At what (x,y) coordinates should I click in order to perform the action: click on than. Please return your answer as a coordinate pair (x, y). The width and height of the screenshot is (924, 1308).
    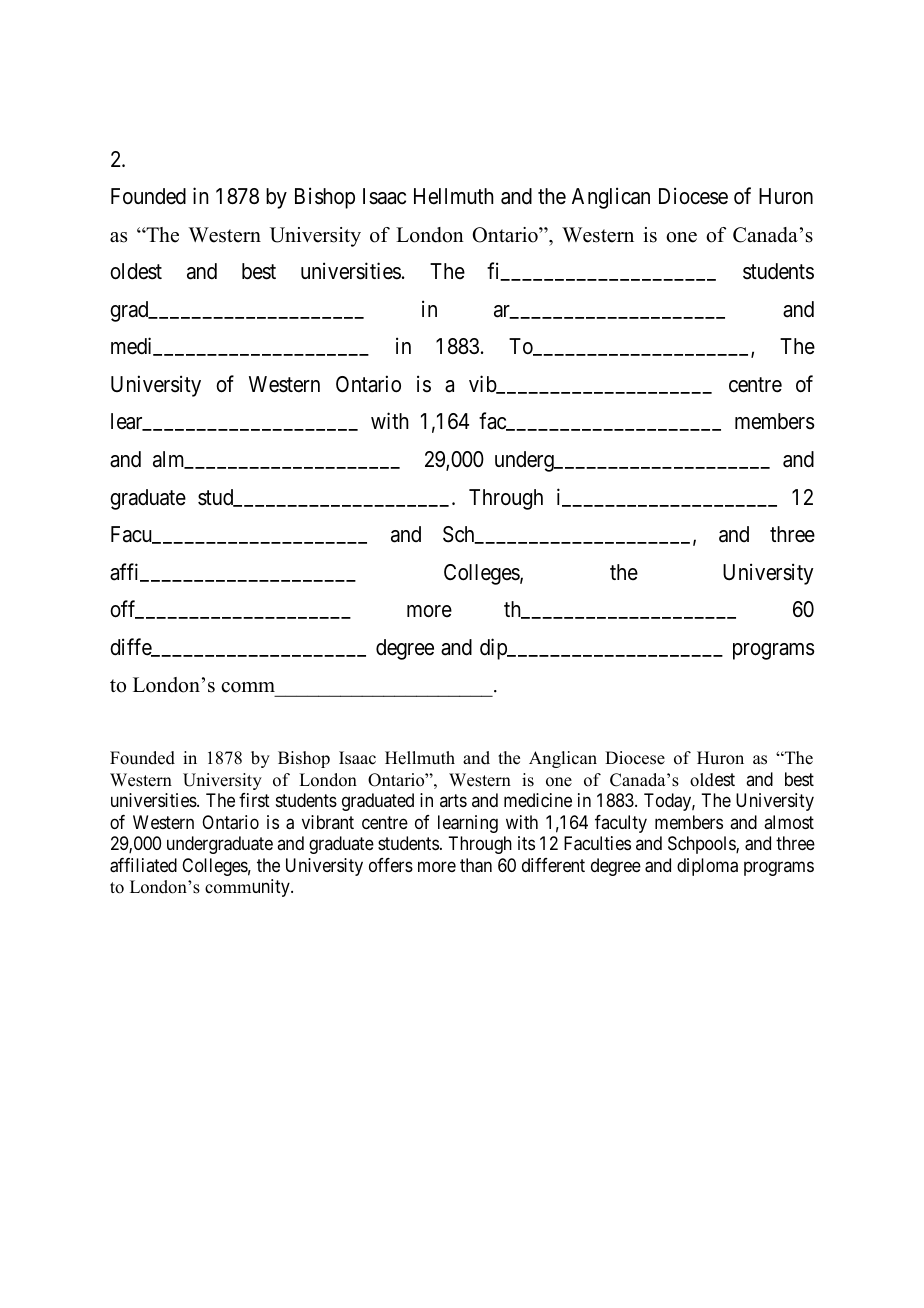
    Looking at the image, I should click on (476, 865).
